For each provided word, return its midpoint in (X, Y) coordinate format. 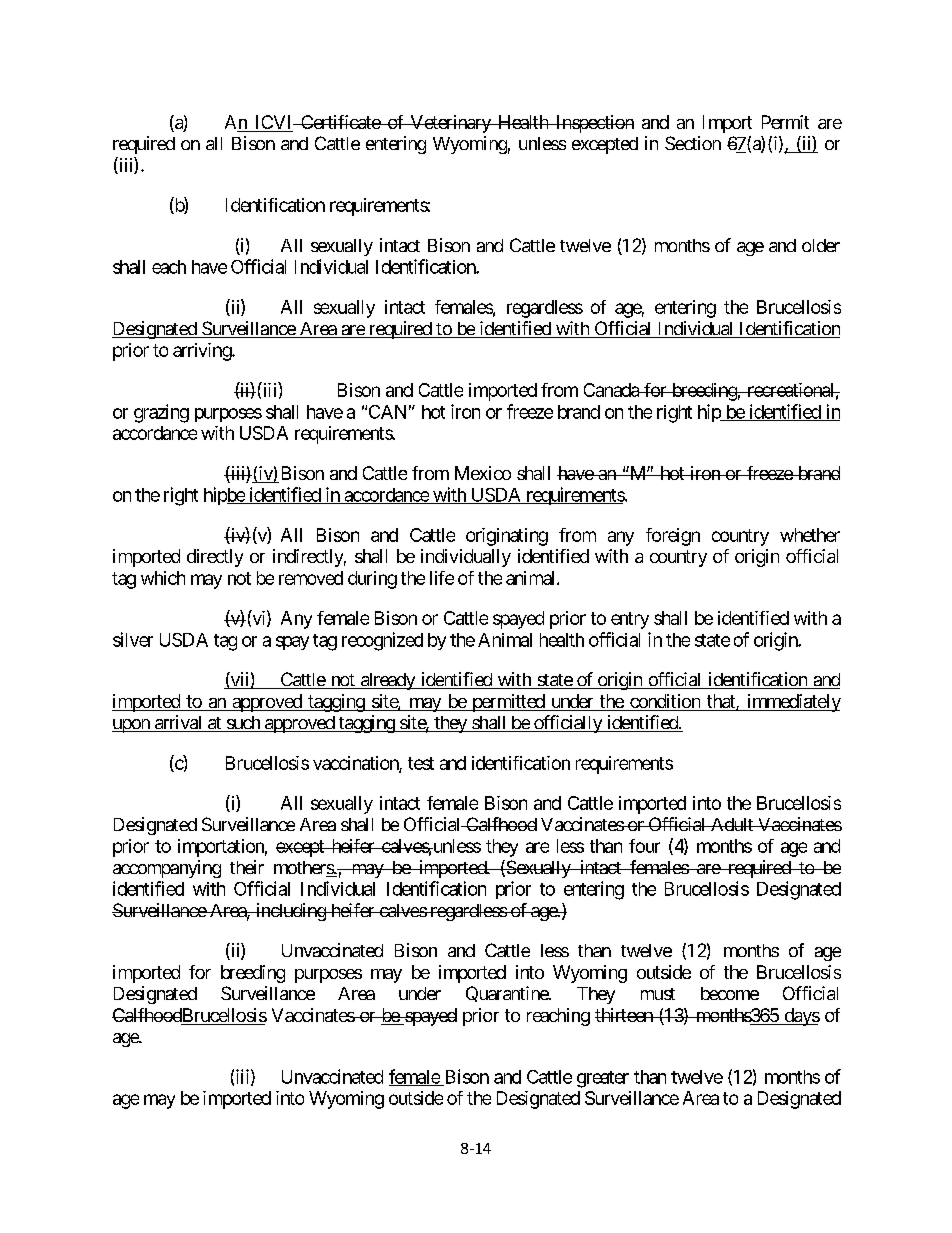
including (290, 912)
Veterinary (450, 124)
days (801, 1017)
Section (693, 143)
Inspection (593, 124)
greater (603, 1079)
